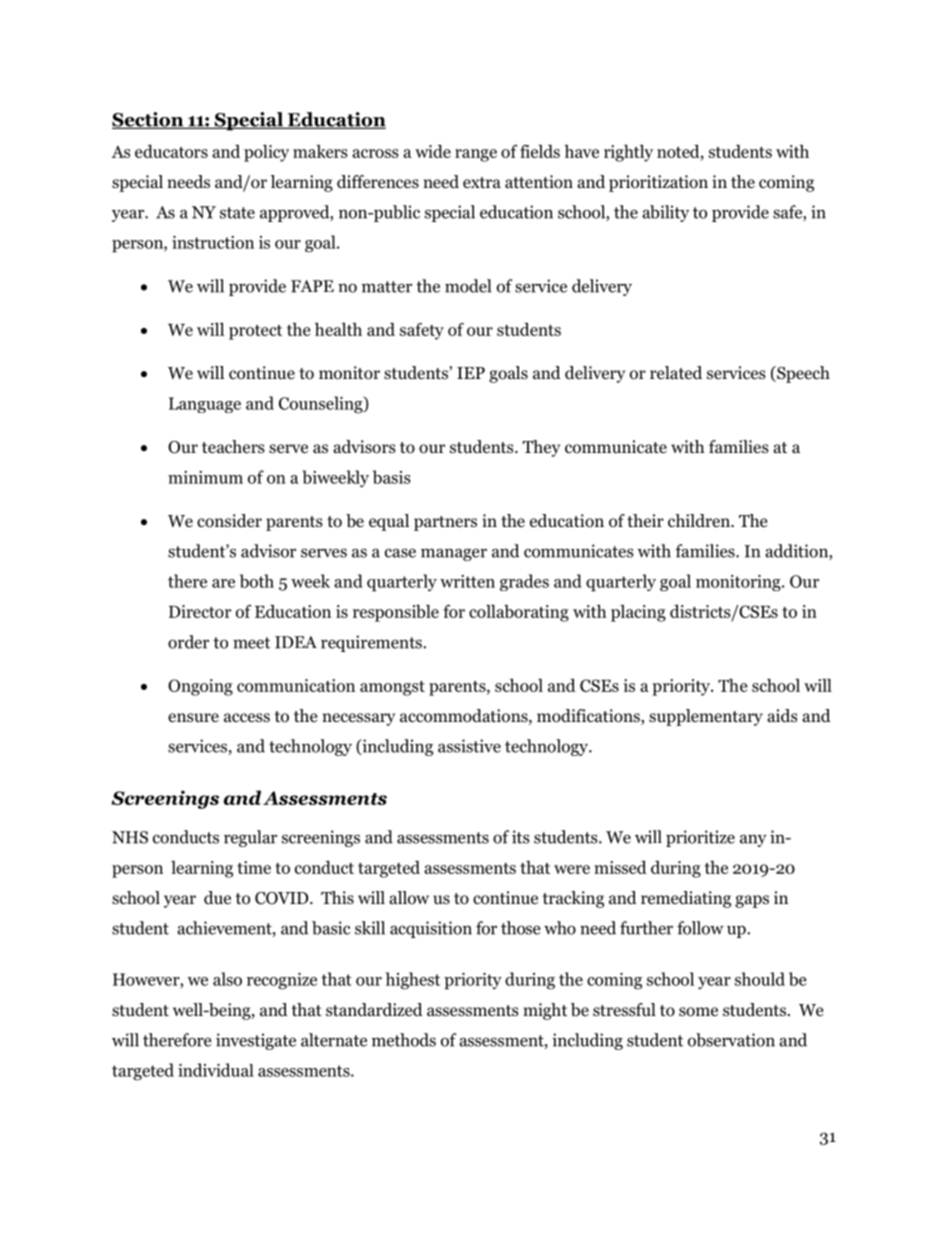 Image resolution: width=952 pixels, height=1233 pixels. What do you see at coordinates (229, 521) in the document?
I see `consider` at bounding box center [229, 521].
